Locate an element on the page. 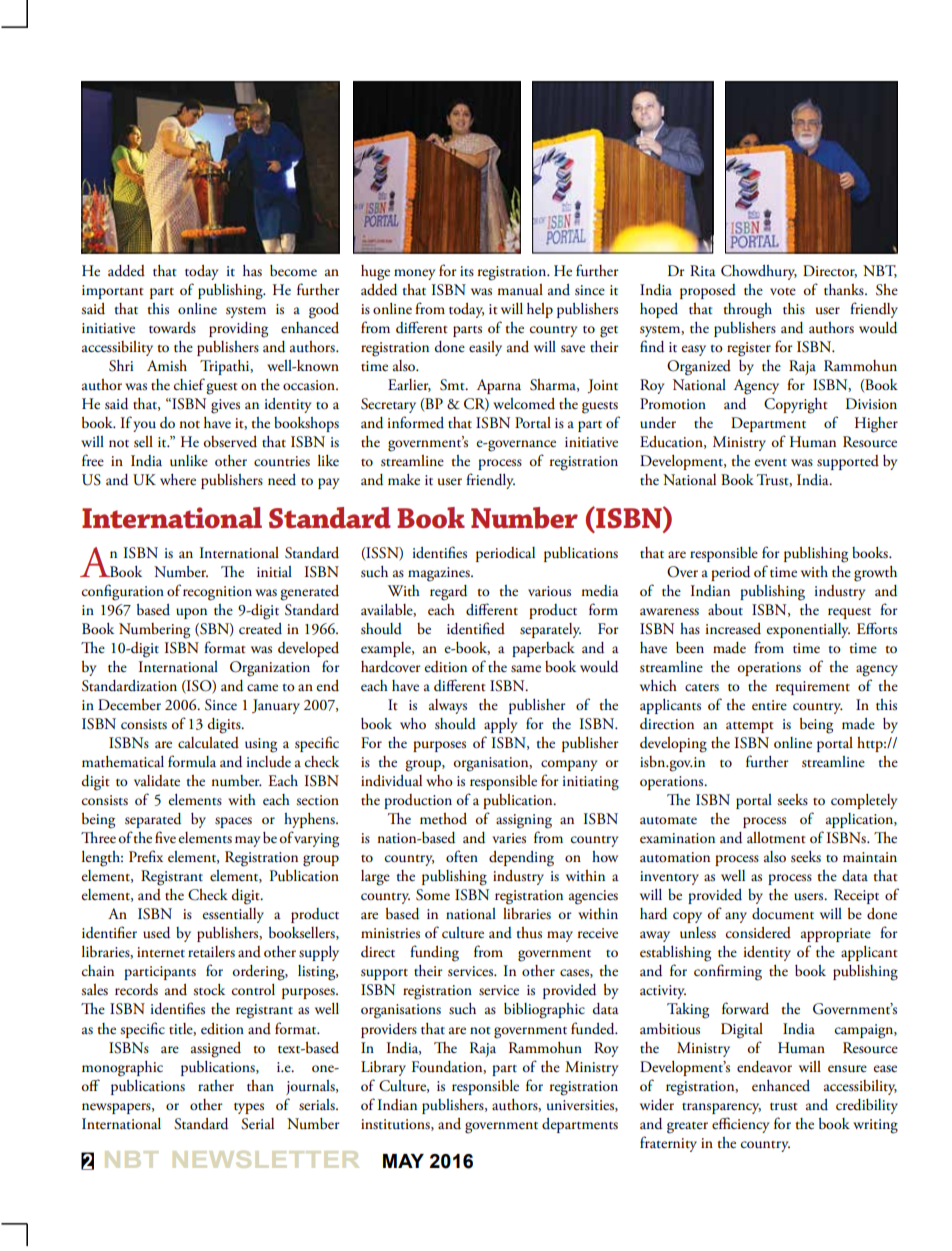 This image has height=1251, width=952. vote is located at coordinates (783, 292).
